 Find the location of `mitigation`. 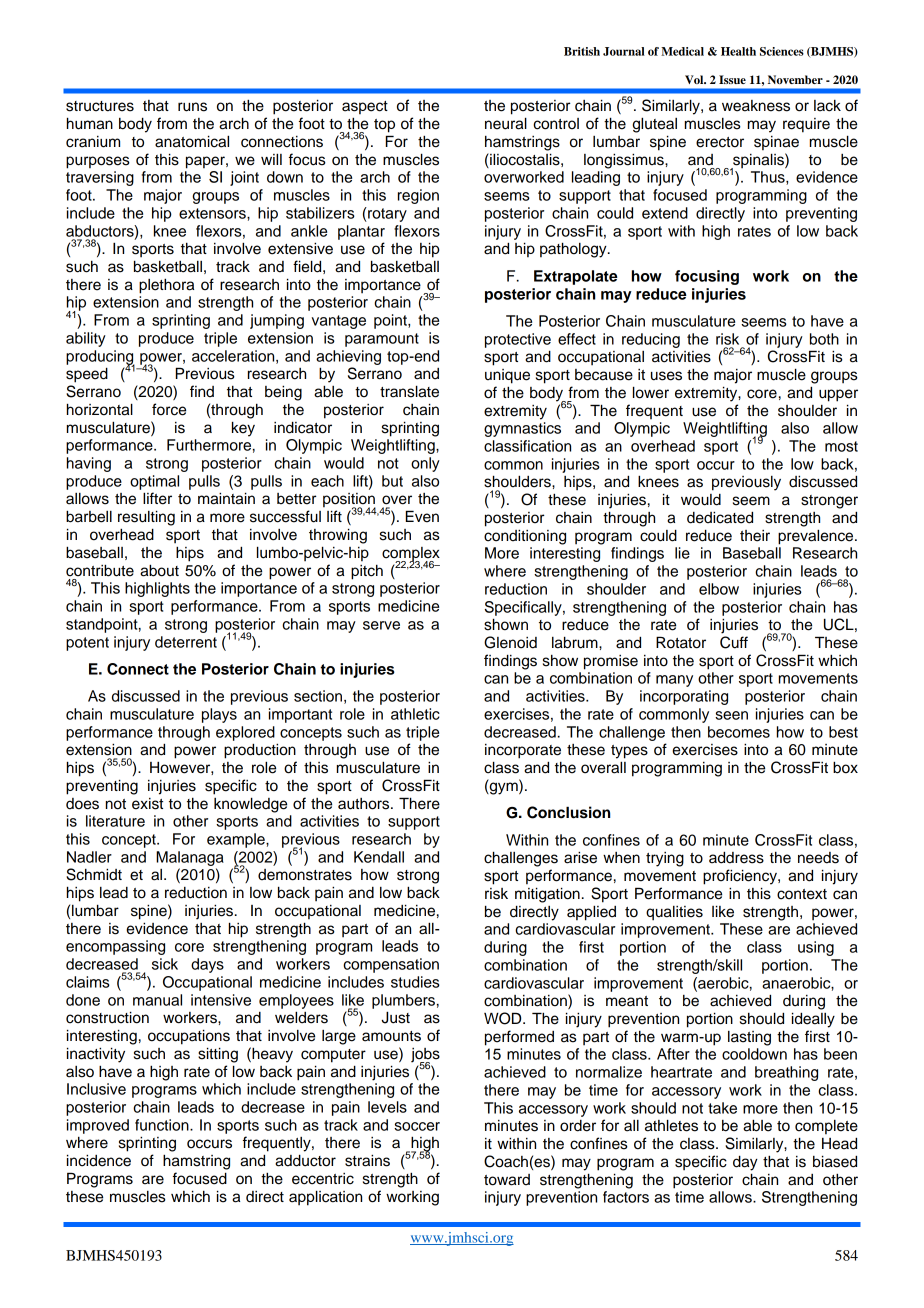

mitigation is located at coordinates (547, 895).
